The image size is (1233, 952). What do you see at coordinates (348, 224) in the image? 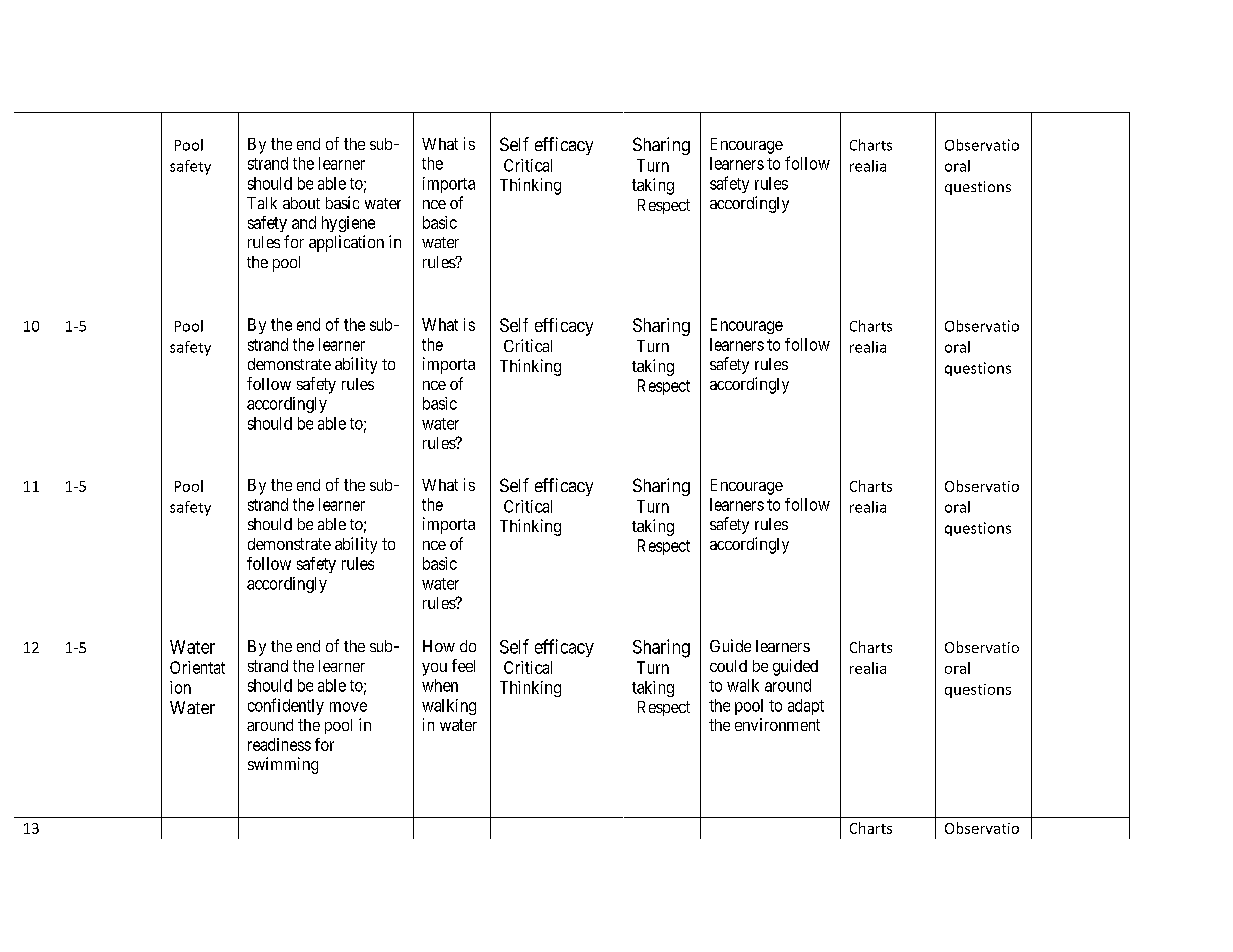
I see `hygiene` at bounding box center [348, 224].
